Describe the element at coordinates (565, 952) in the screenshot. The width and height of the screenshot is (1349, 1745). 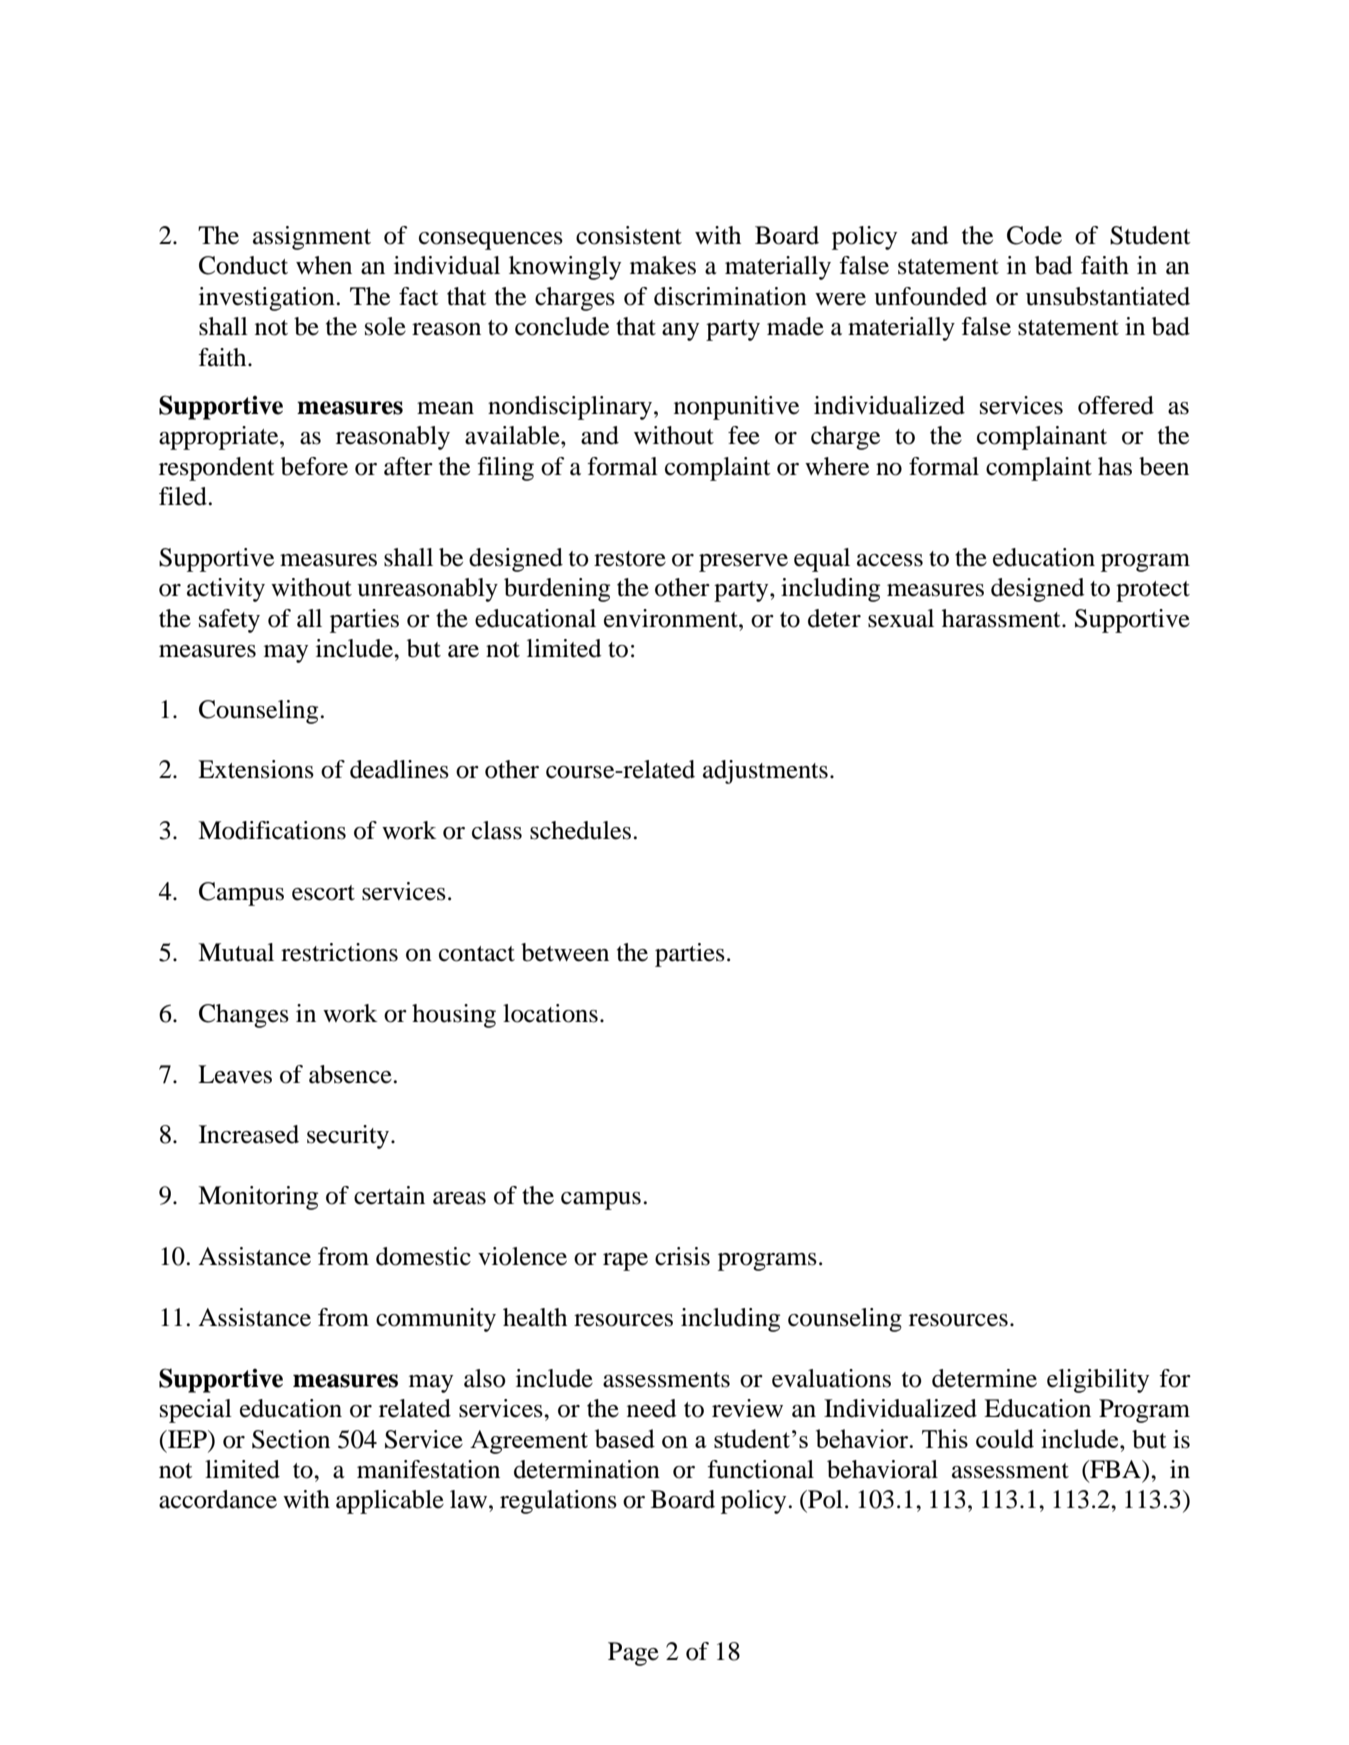
I see `between` at that location.
